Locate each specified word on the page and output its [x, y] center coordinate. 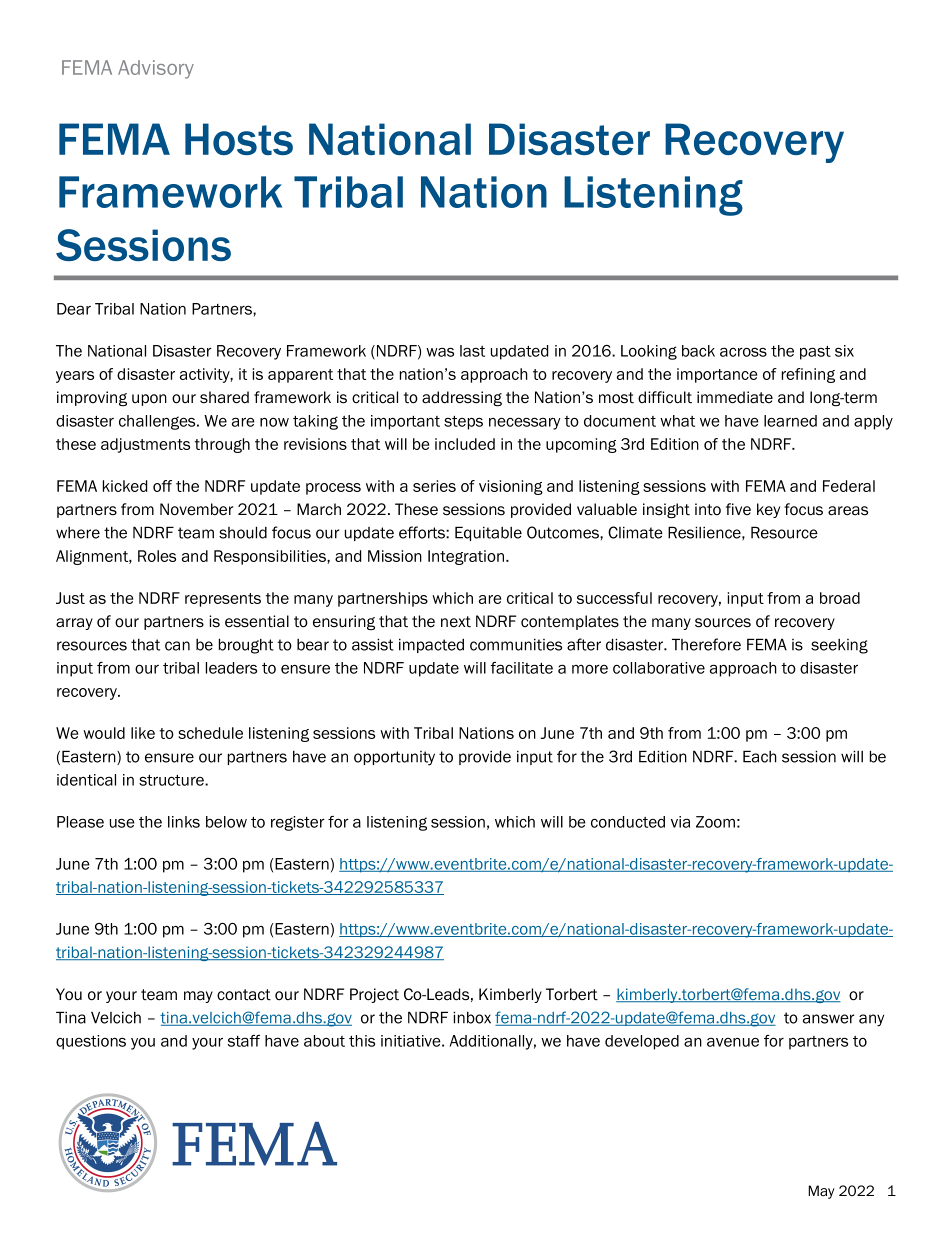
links [184, 822]
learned [790, 421]
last [472, 351]
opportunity [394, 758]
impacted [431, 645]
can [177, 646]
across [743, 352]
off [162, 486]
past [815, 353]
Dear [74, 309]
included [465, 444]
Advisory [156, 69]
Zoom [715, 822]
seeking [839, 646]
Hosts [239, 139]
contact [244, 995]
